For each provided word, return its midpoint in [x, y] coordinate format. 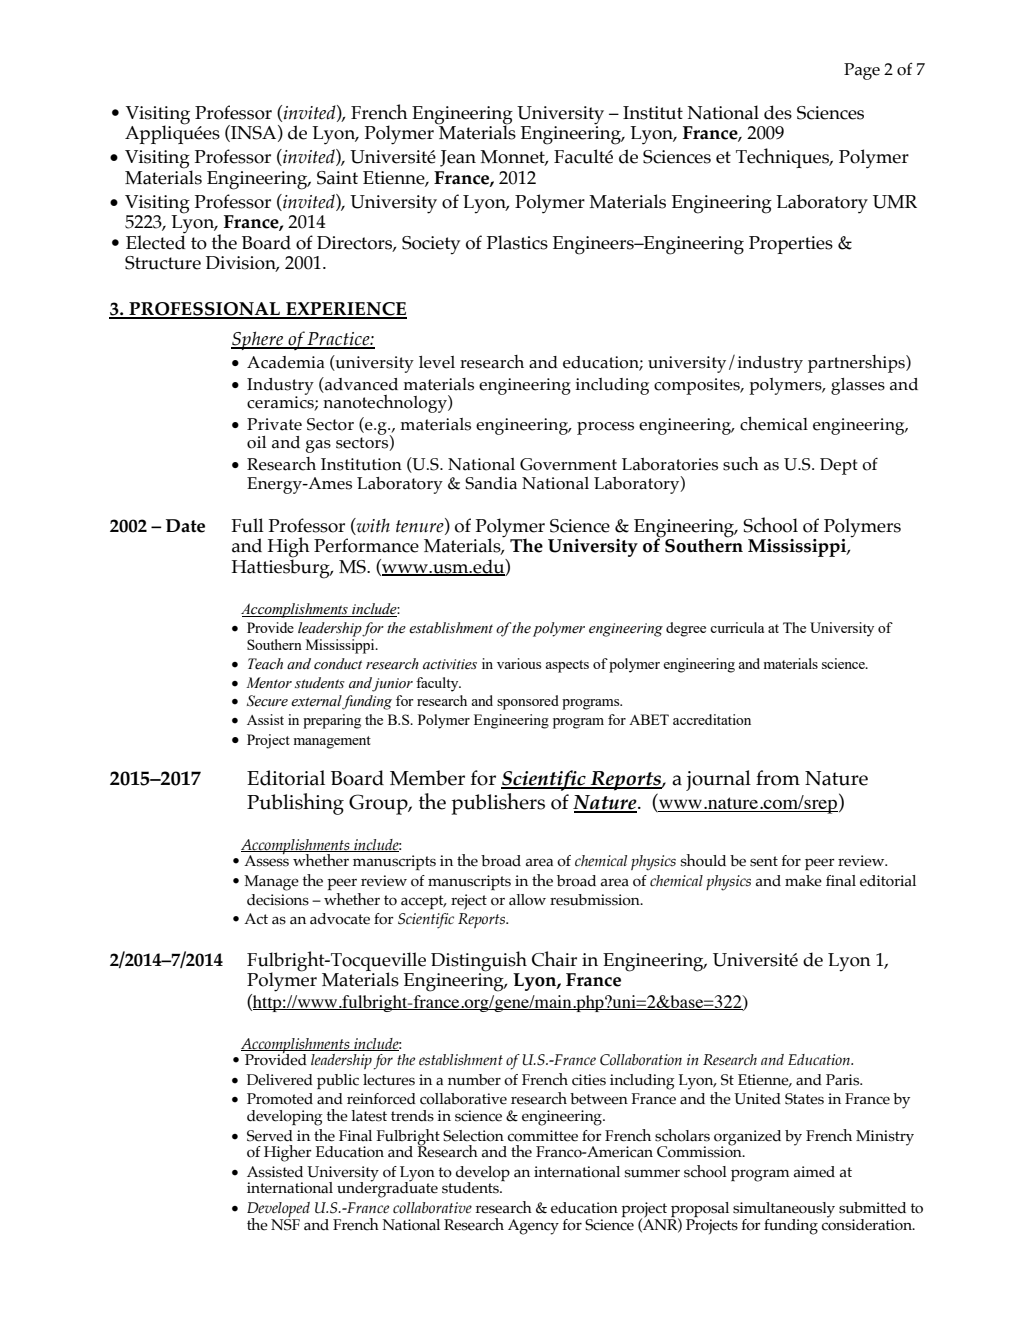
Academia [286, 362]
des [778, 112]
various [519, 663]
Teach [265, 664]
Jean [458, 158]
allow [527, 900]
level [437, 362]
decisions [278, 900]
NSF [285, 1223]
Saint [337, 178]
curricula [737, 627]
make [803, 881]
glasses [858, 386]
